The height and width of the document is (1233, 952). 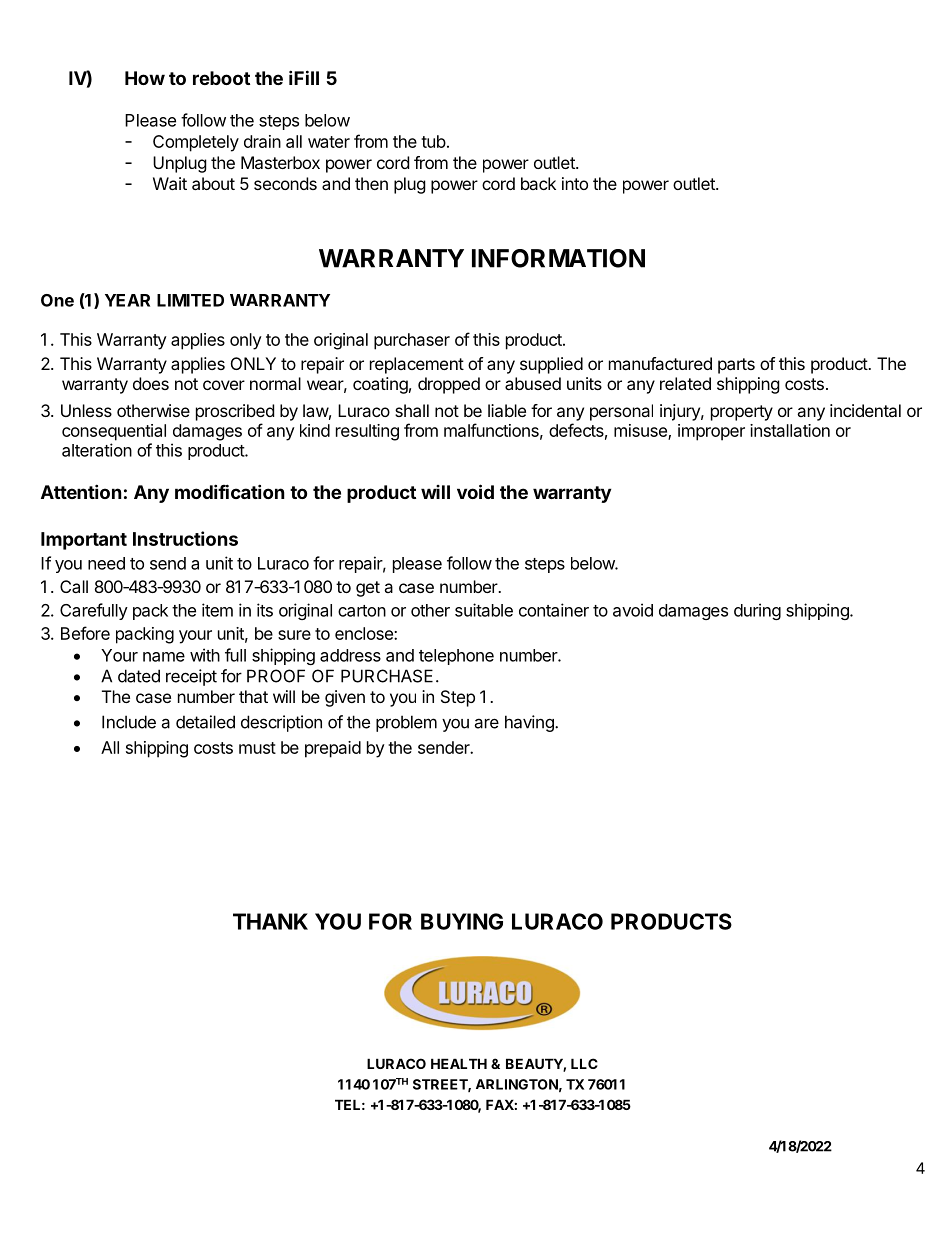 What do you see at coordinates (484, 610) in the document?
I see `suitable` at bounding box center [484, 610].
